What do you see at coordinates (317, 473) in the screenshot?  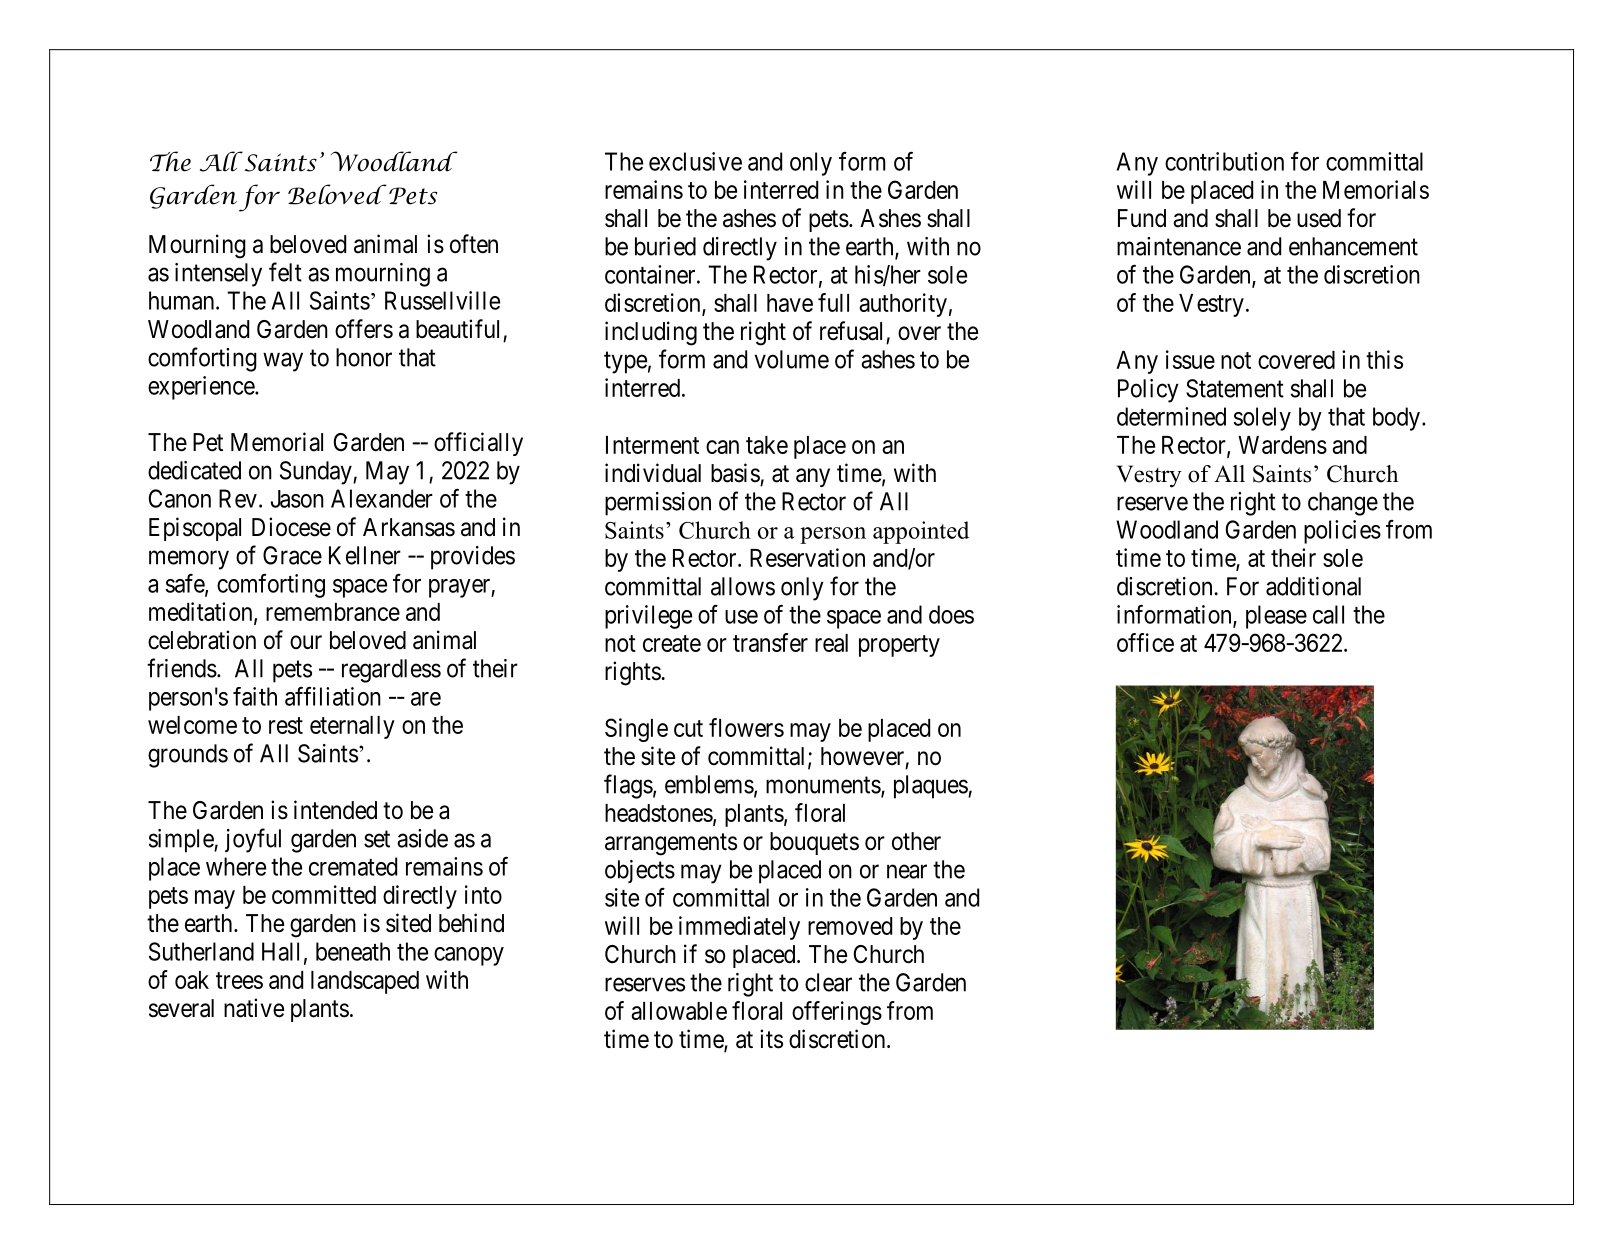 I see `Sunday` at bounding box center [317, 473].
